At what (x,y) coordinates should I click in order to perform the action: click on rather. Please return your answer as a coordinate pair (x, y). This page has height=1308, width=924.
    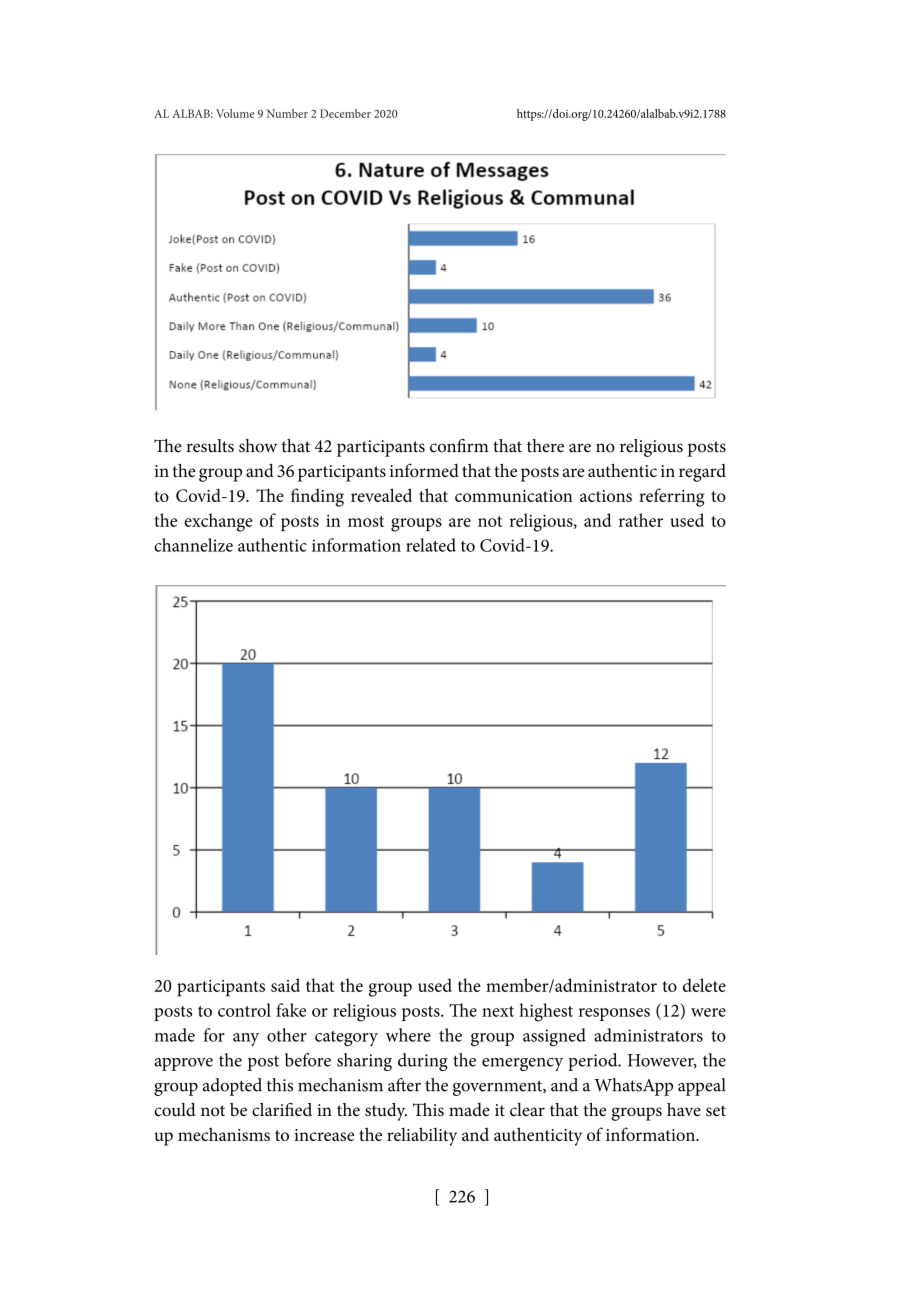
    Looking at the image, I should click on (641, 520).
